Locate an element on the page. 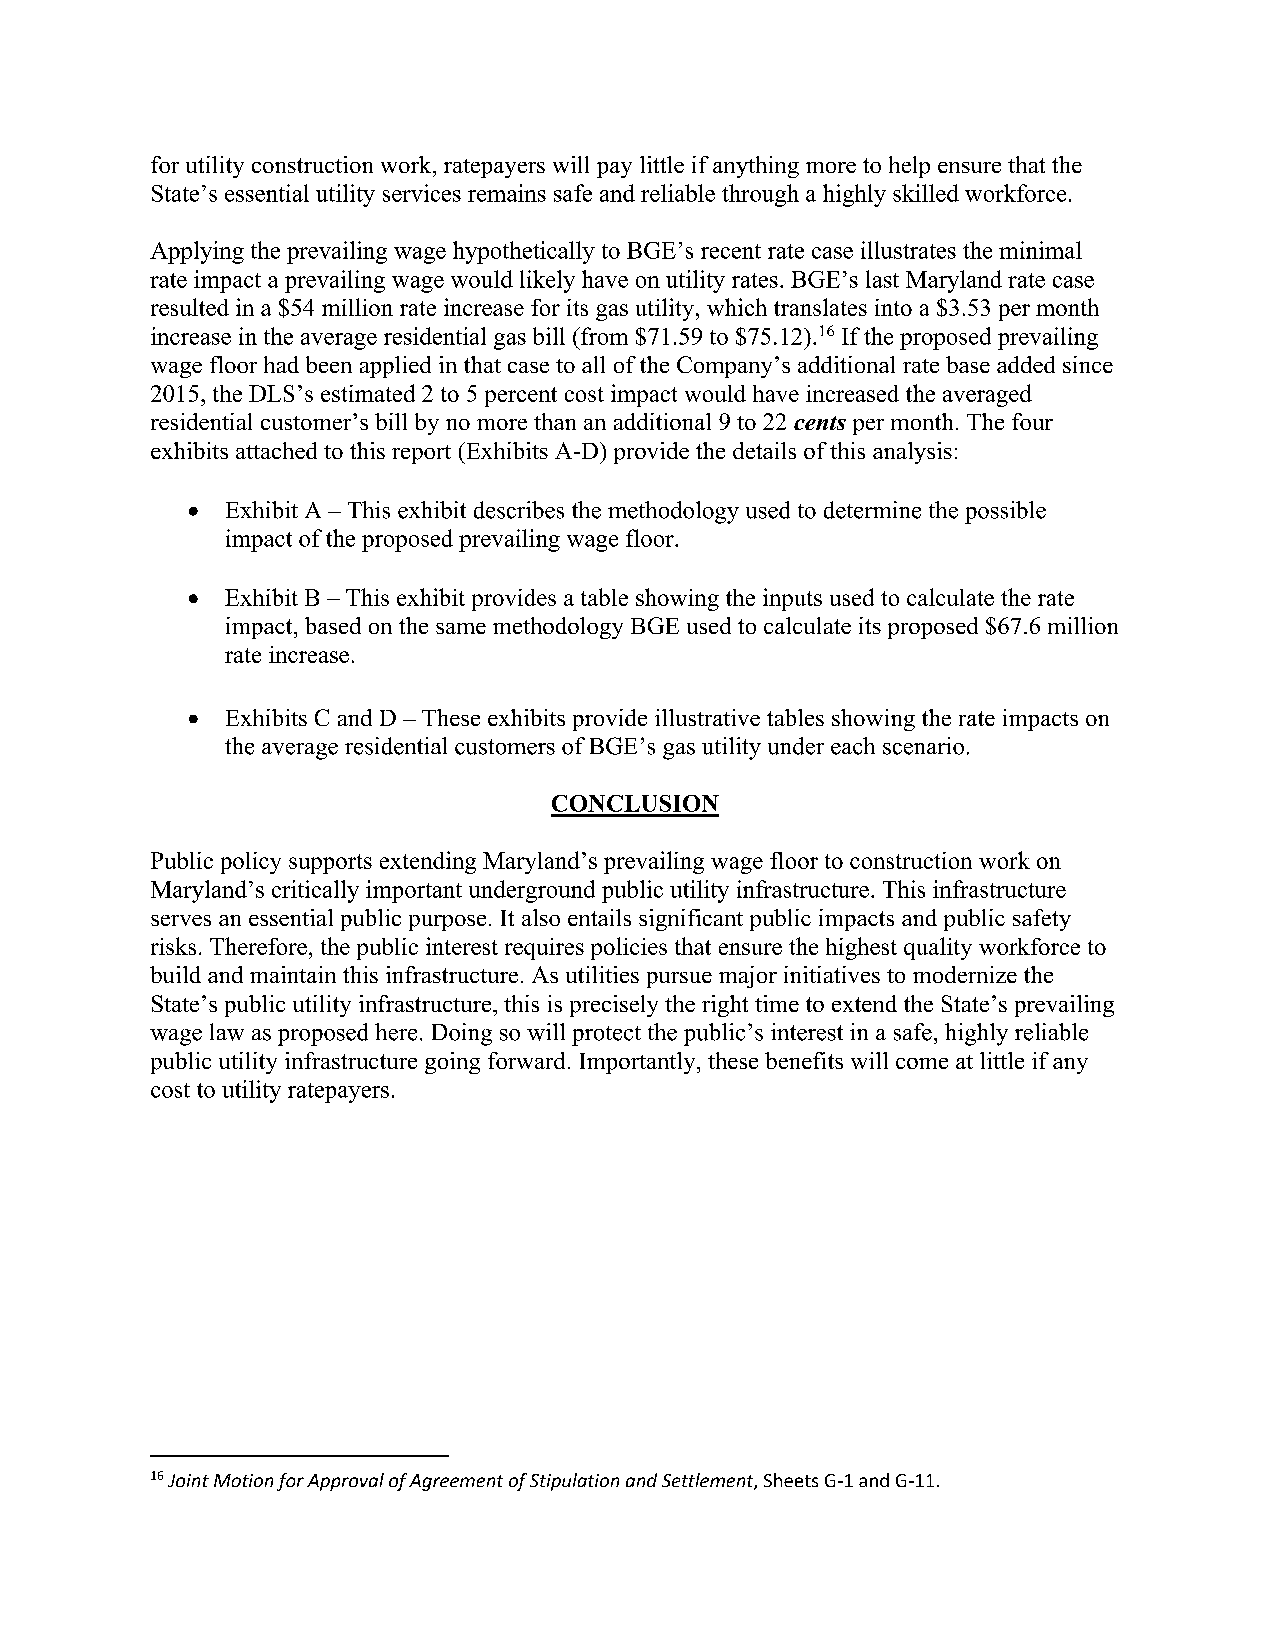 The image size is (1268, 1641). Applying is located at coordinates (197, 252).
